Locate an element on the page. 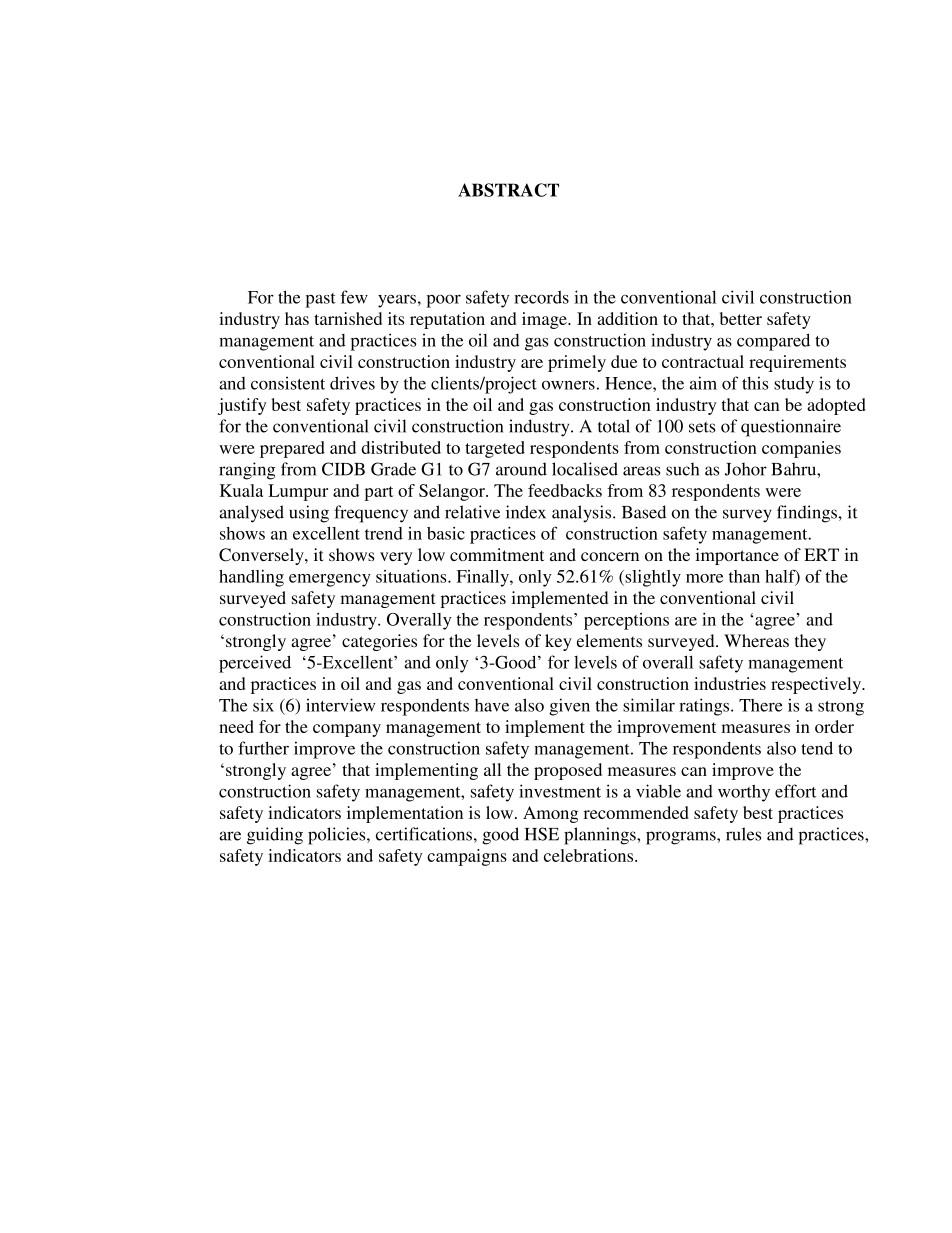  better is located at coordinates (741, 318).
